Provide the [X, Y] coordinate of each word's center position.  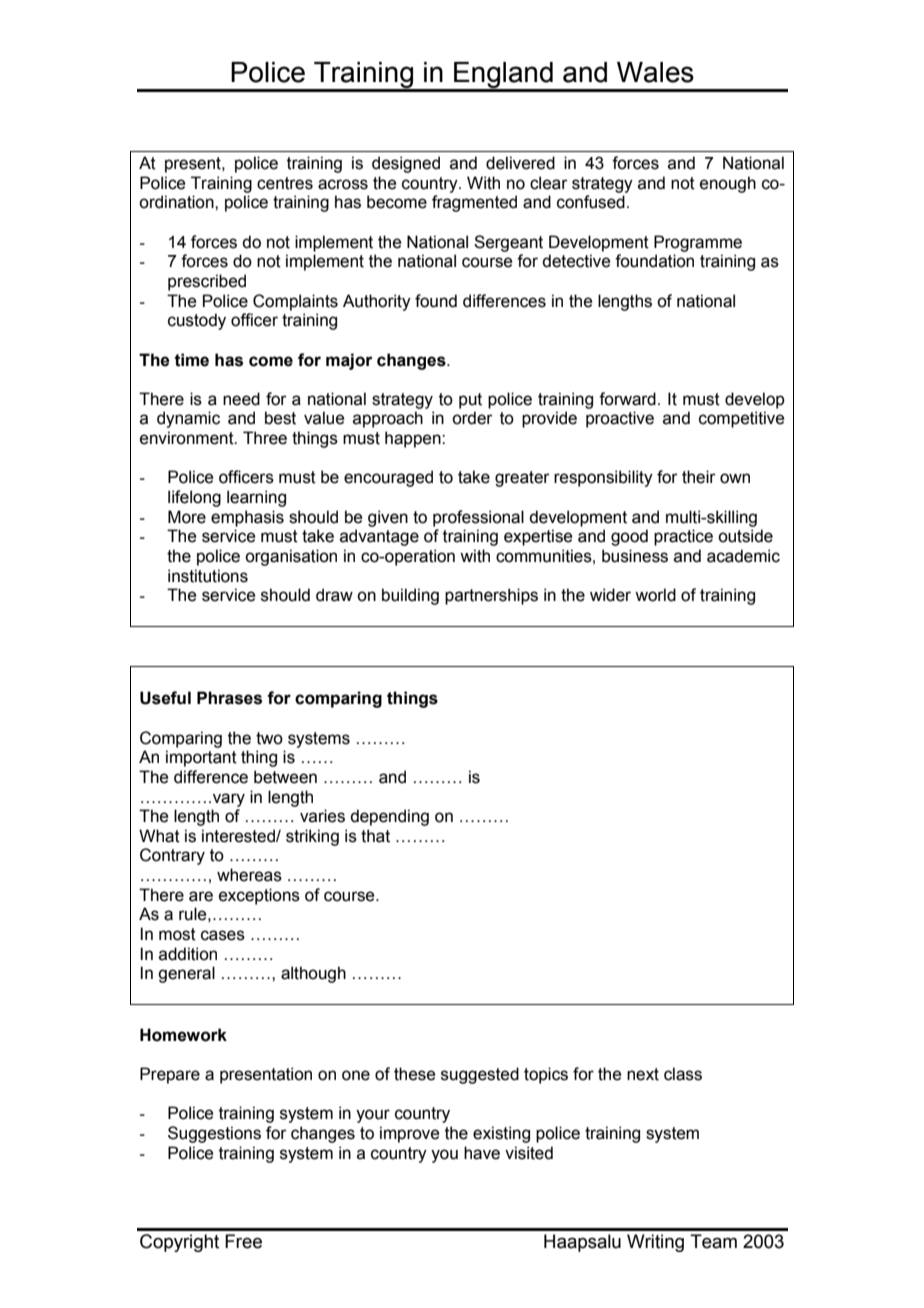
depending [389, 817]
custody [197, 321]
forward [627, 399]
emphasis [247, 518]
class [683, 1074]
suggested [480, 1075]
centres [285, 183]
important [201, 758]
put [470, 401]
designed [406, 164]
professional [478, 518]
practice [683, 537]
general [186, 974]
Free [243, 1241]
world [655, 595]
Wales [655, 72]
